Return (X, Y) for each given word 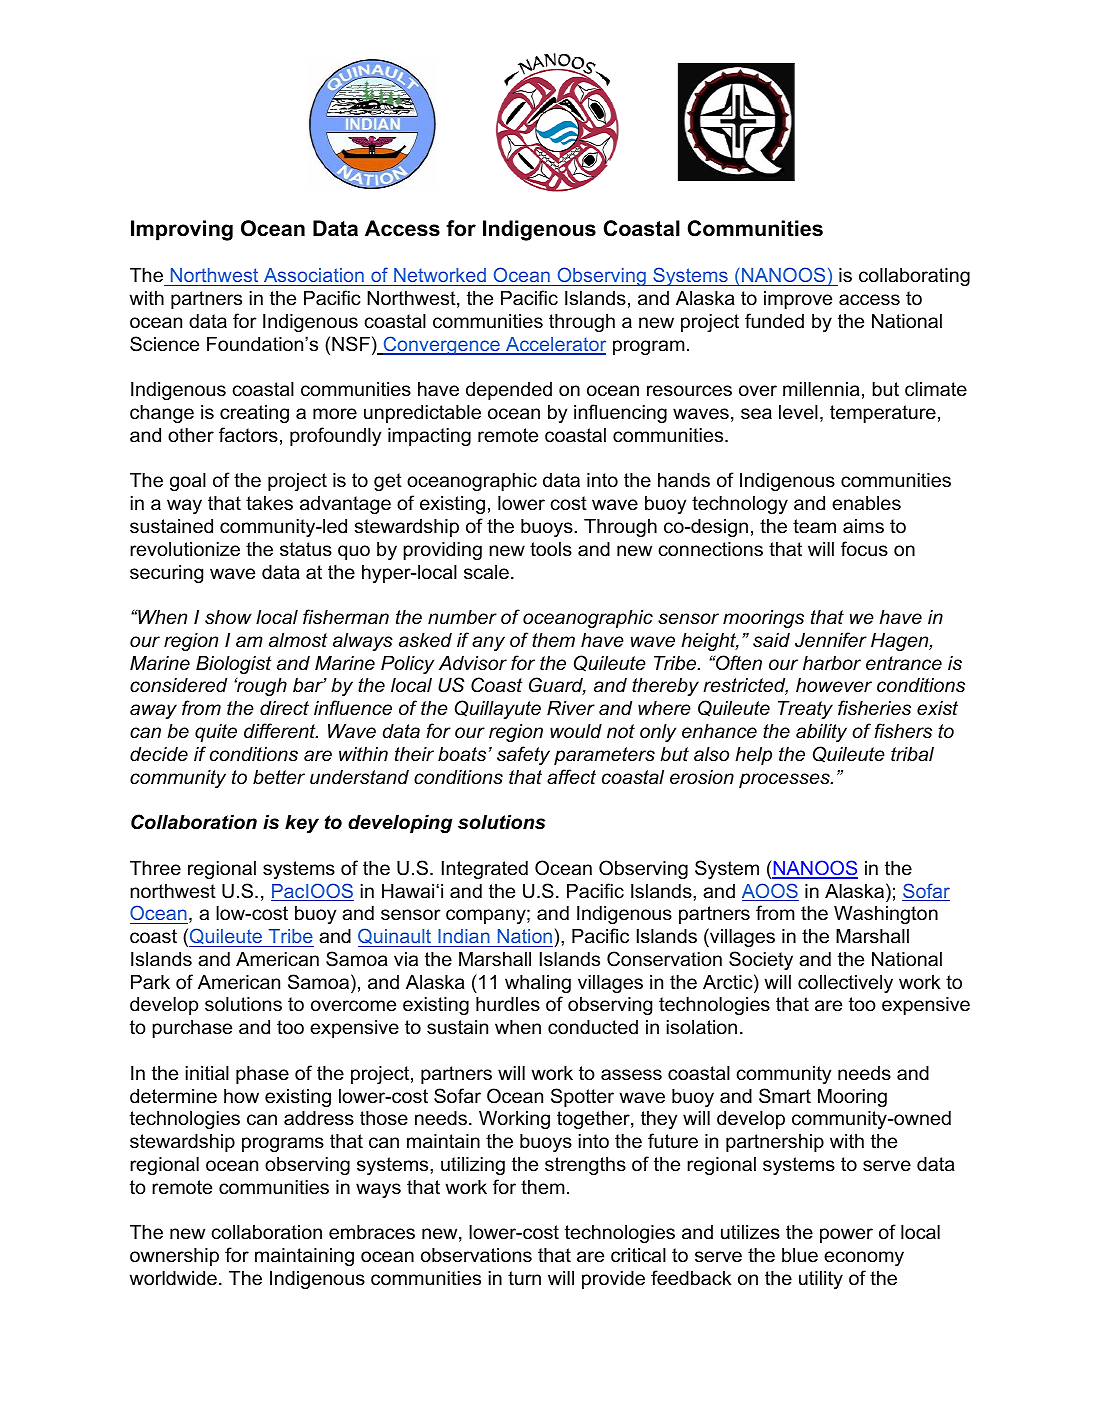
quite (216, 733)
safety (523, 755)
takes (269, 503)
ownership (174, 1257)
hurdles (508, 1004)
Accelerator (555, 345)
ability (821, 733)
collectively (845, 984)
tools (551, 549)
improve (798, 300)
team (814, 526)
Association (314, 275)
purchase (192, 1029)
